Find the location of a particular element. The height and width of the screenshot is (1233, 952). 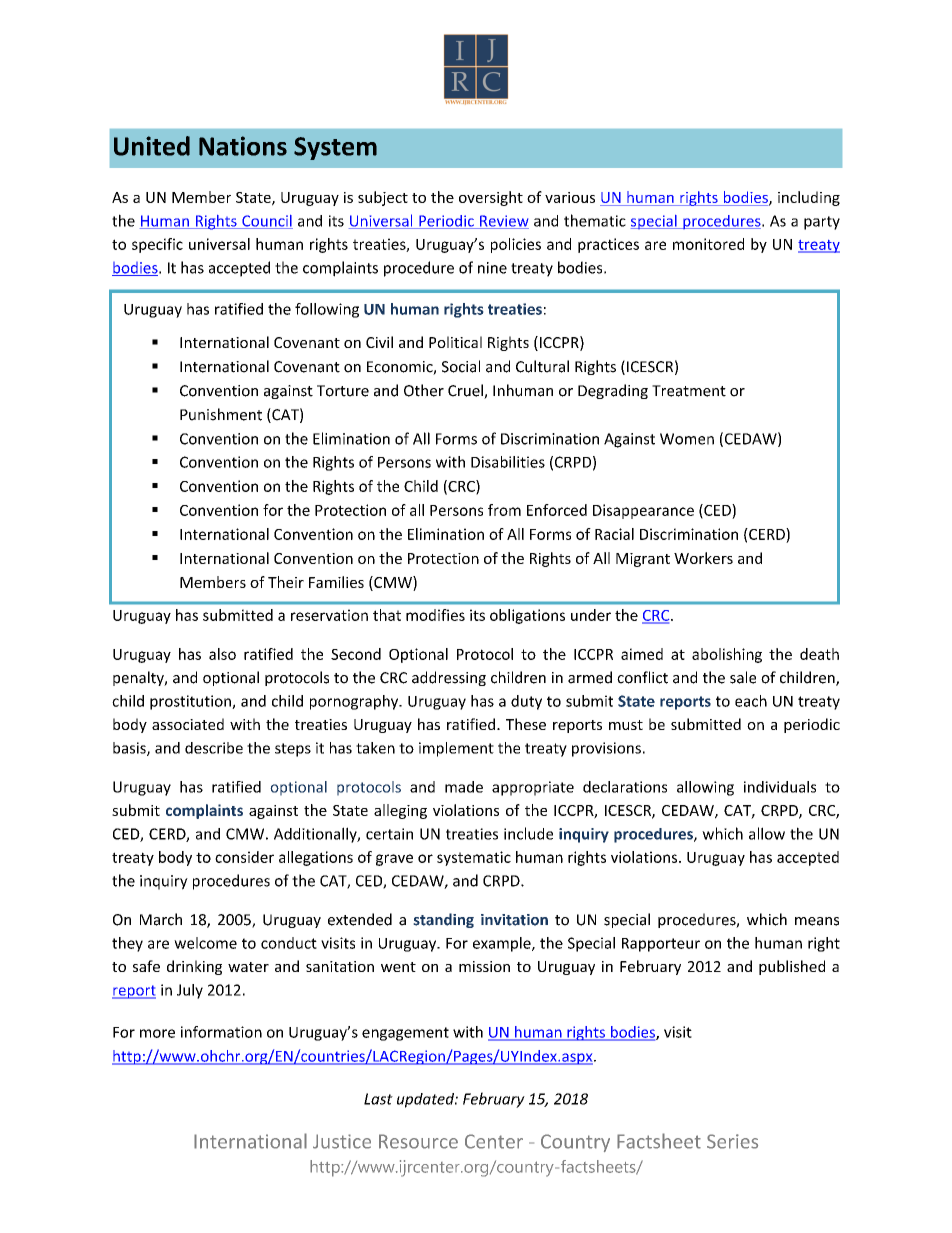

oversight is located at coordinates (491, 198).
